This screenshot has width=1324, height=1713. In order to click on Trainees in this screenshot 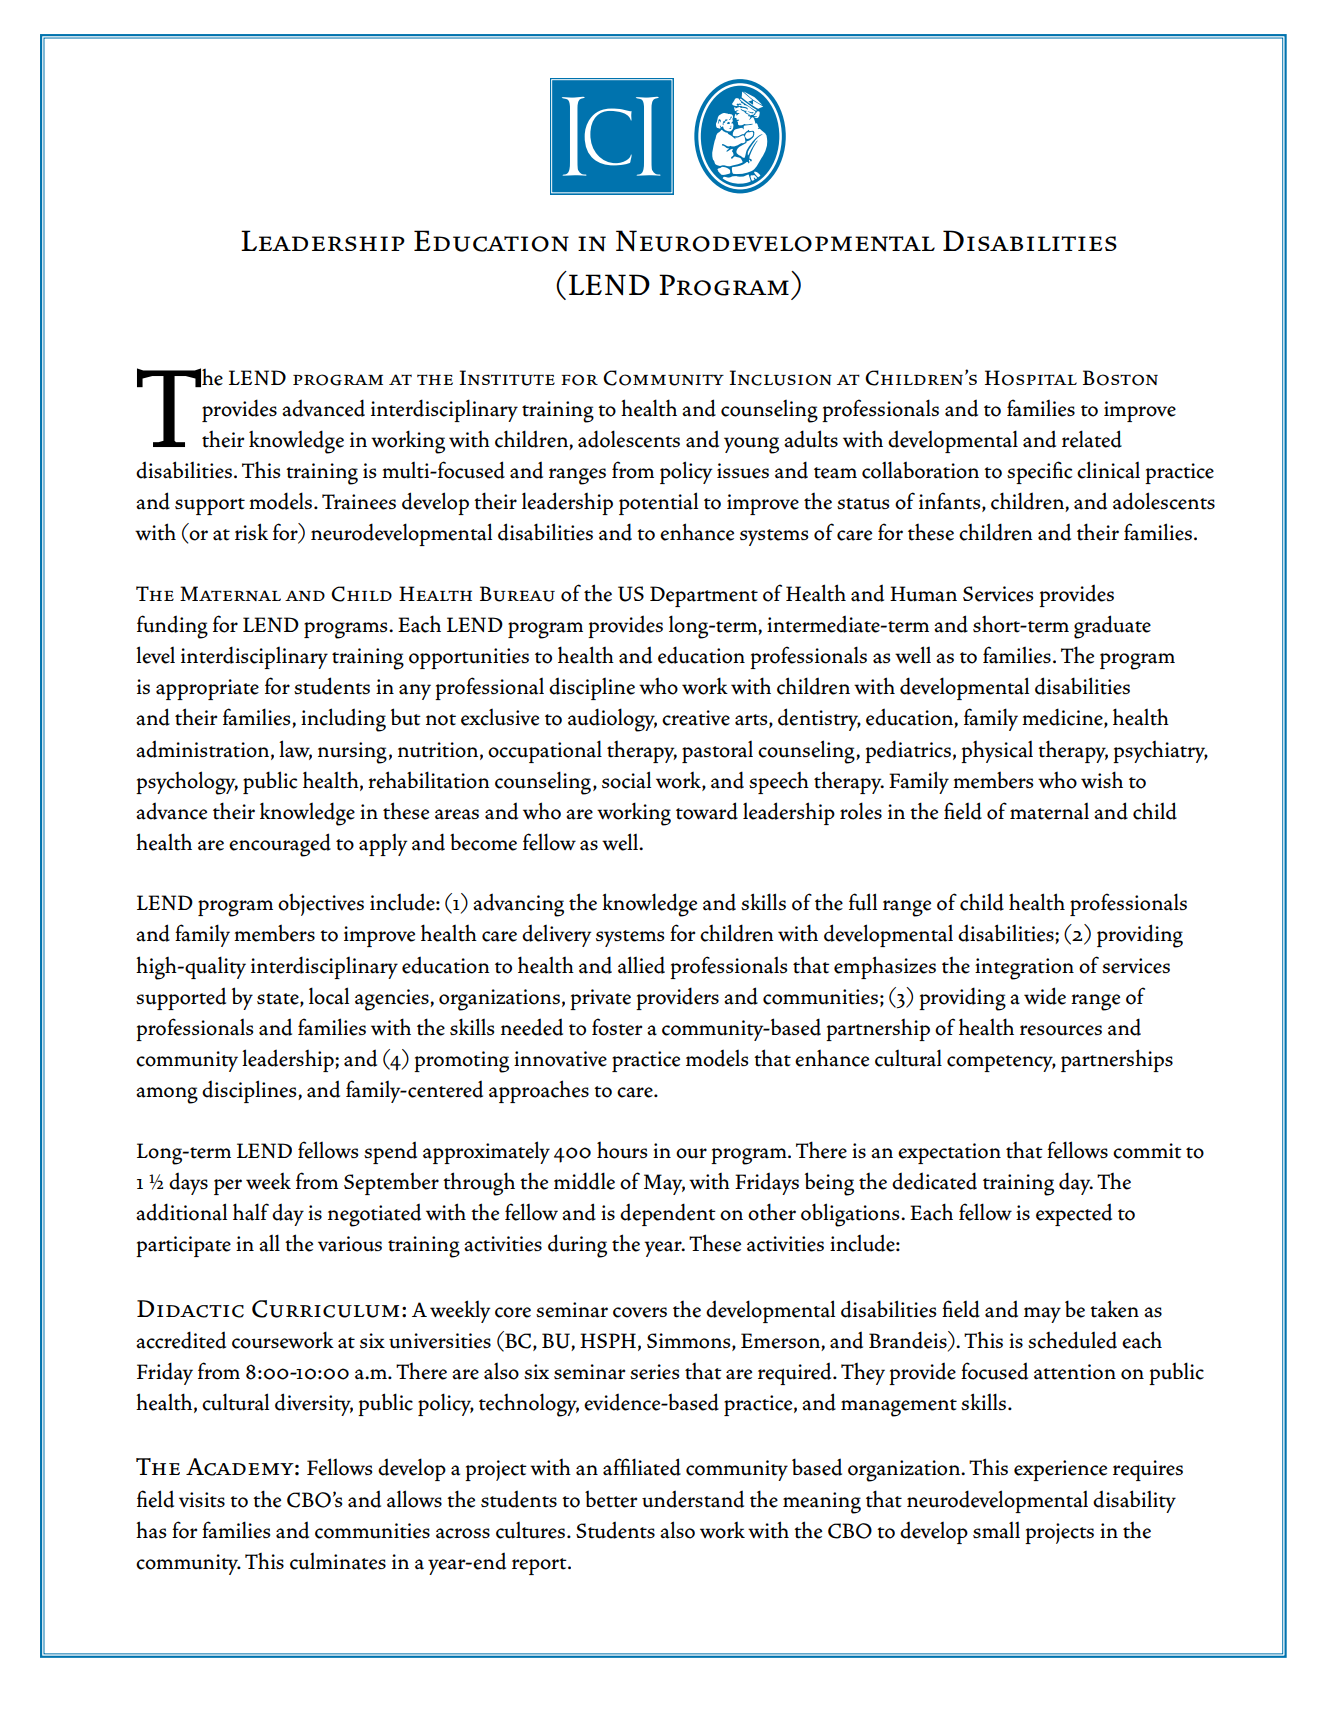, I will do `click(359, 502)`.
